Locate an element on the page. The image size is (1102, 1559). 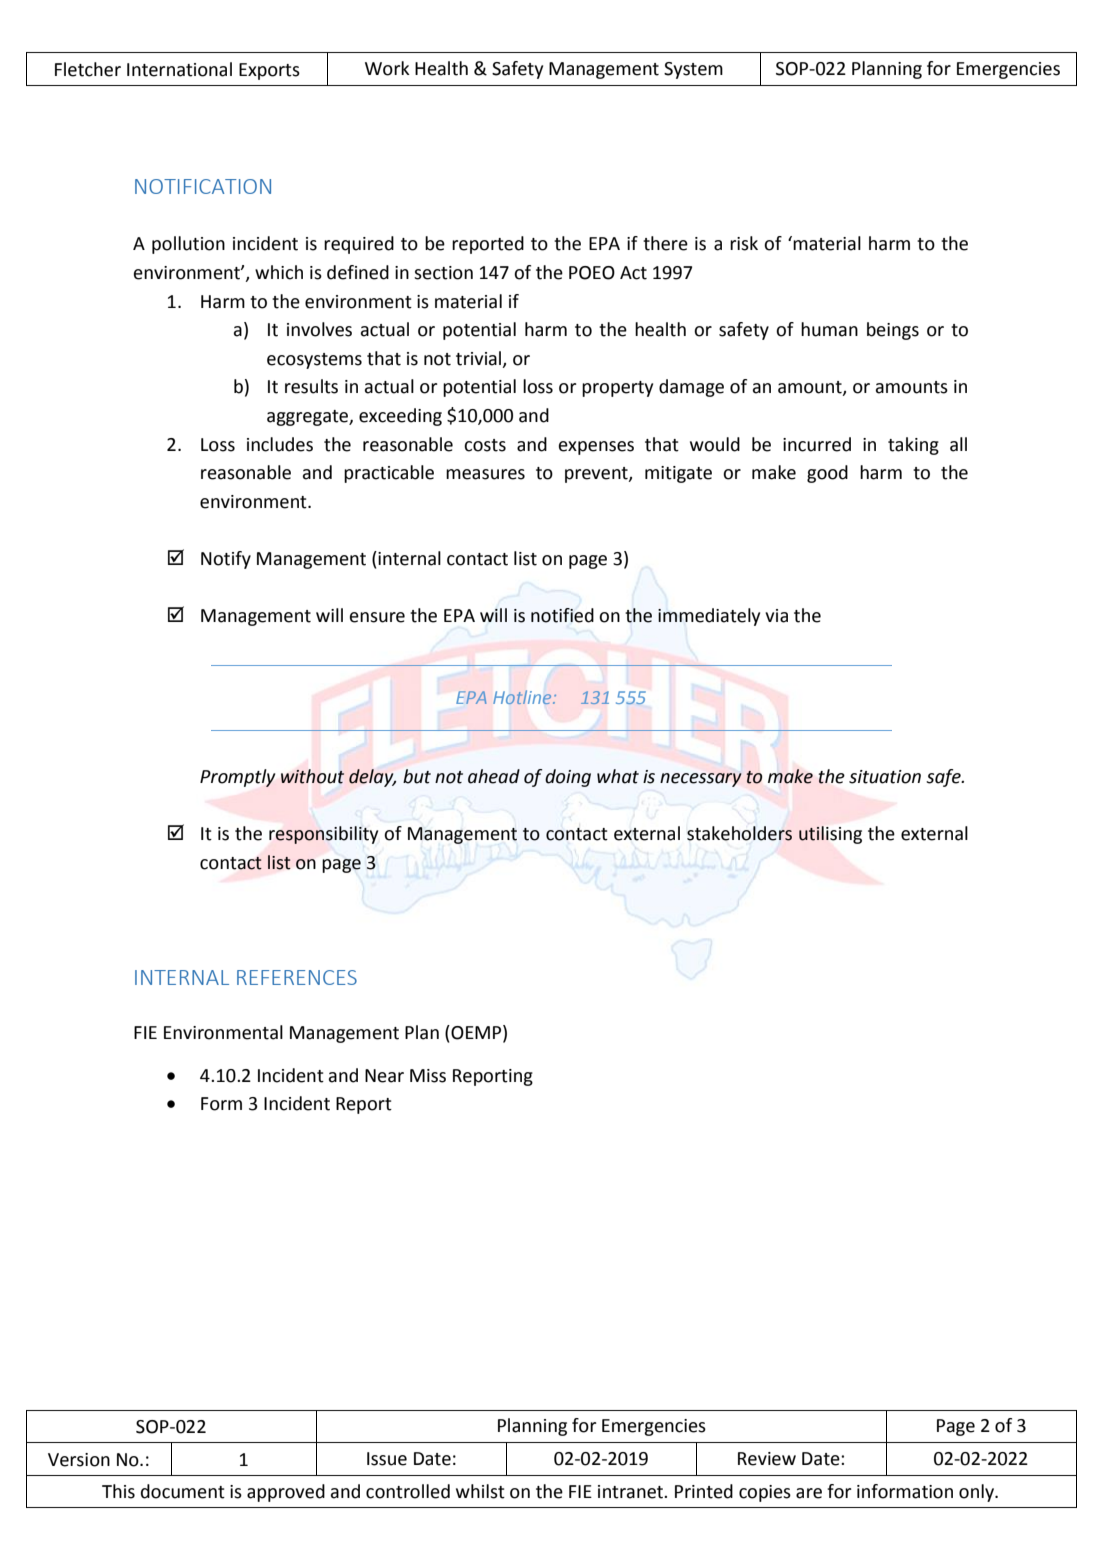
risk is located at coordinates (744, 243).
